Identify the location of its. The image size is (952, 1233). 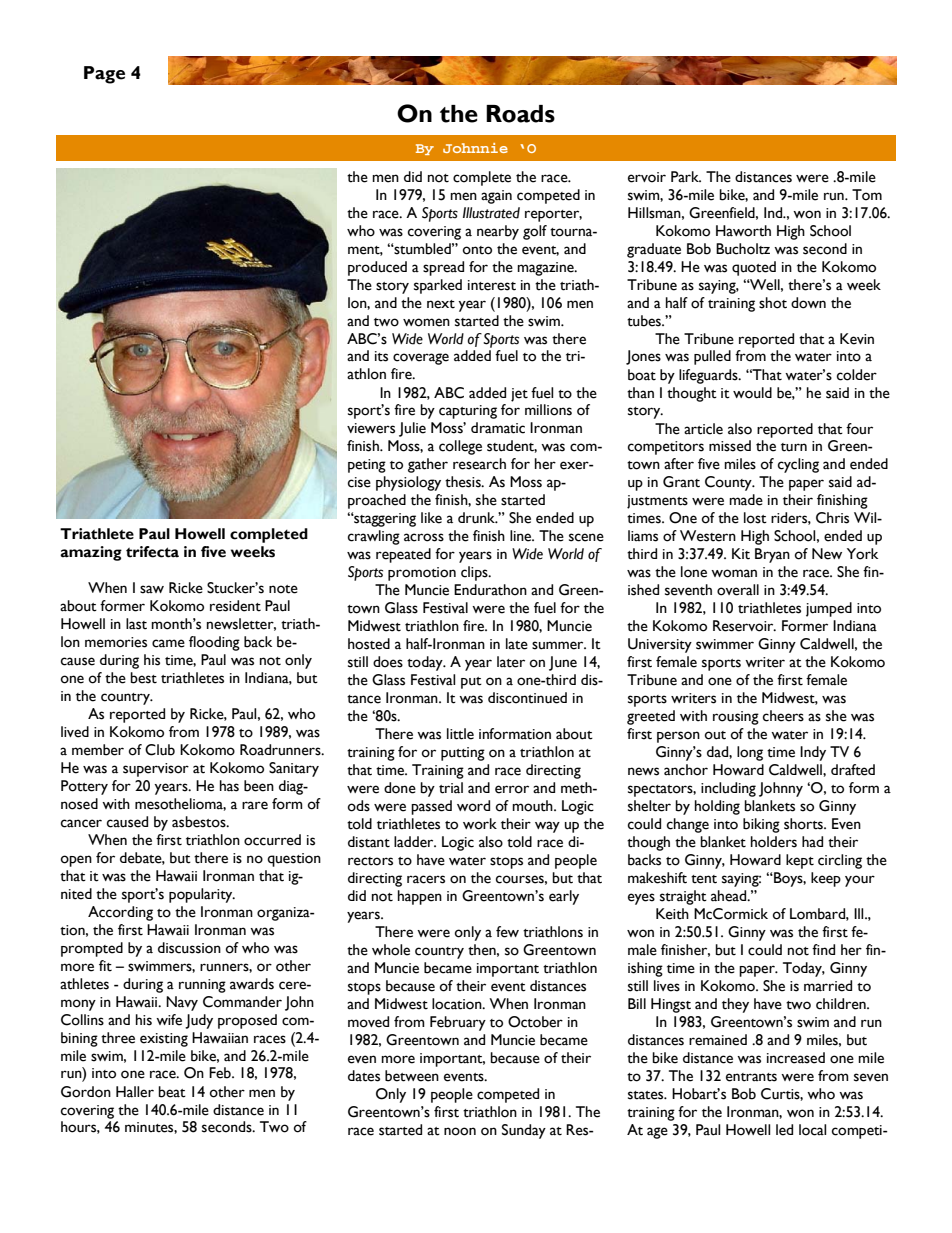
(381, 356).
